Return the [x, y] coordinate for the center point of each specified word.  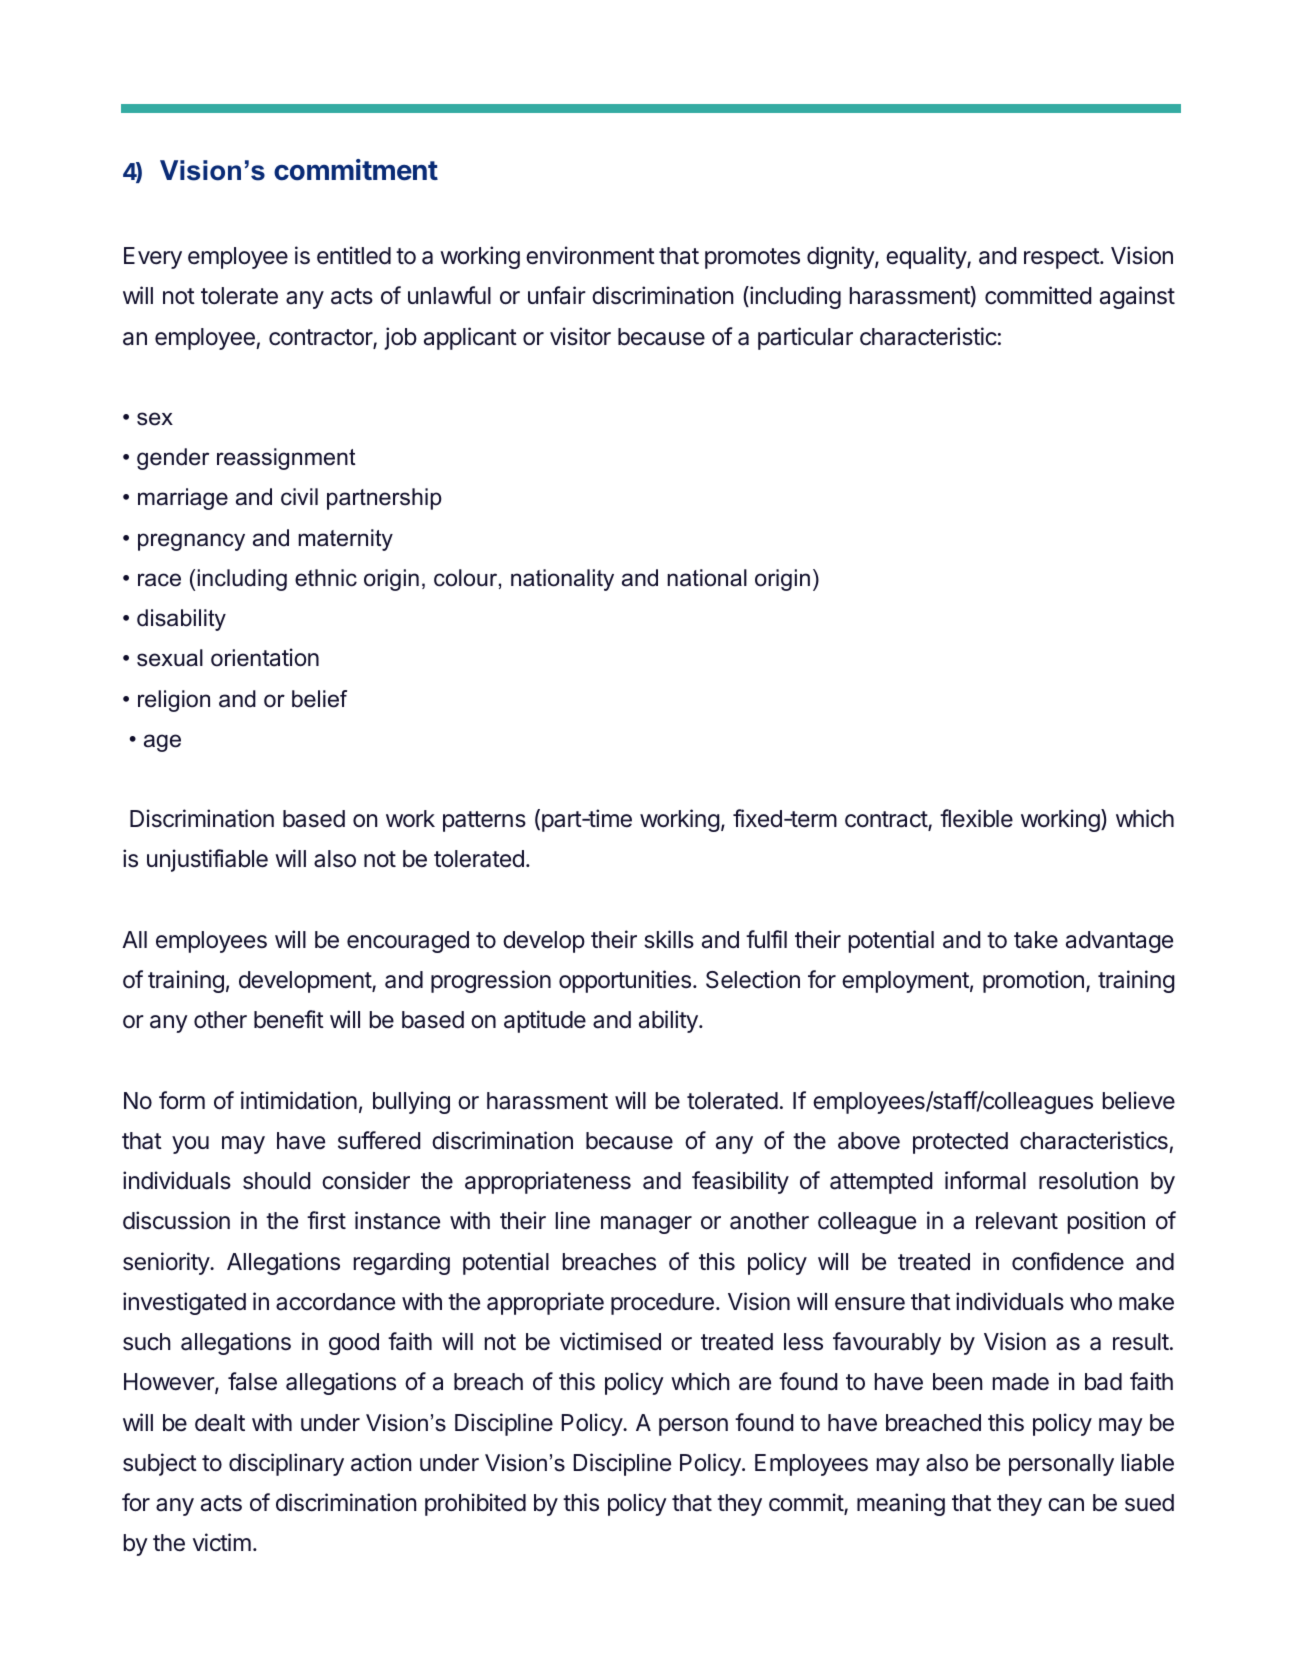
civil [299, 497]
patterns [484, 821]
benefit [289, 1019]
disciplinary [286, 1464]
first [326, 1220]
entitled [354, 255]
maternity [345, 540]
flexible [976, 818]
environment [590, 255]
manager [646, 1225]
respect [1062, 258]
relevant [1017, 1221]
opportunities [625, 981]
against [1137, 297]
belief [319, 699]
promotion [1033, 981]
